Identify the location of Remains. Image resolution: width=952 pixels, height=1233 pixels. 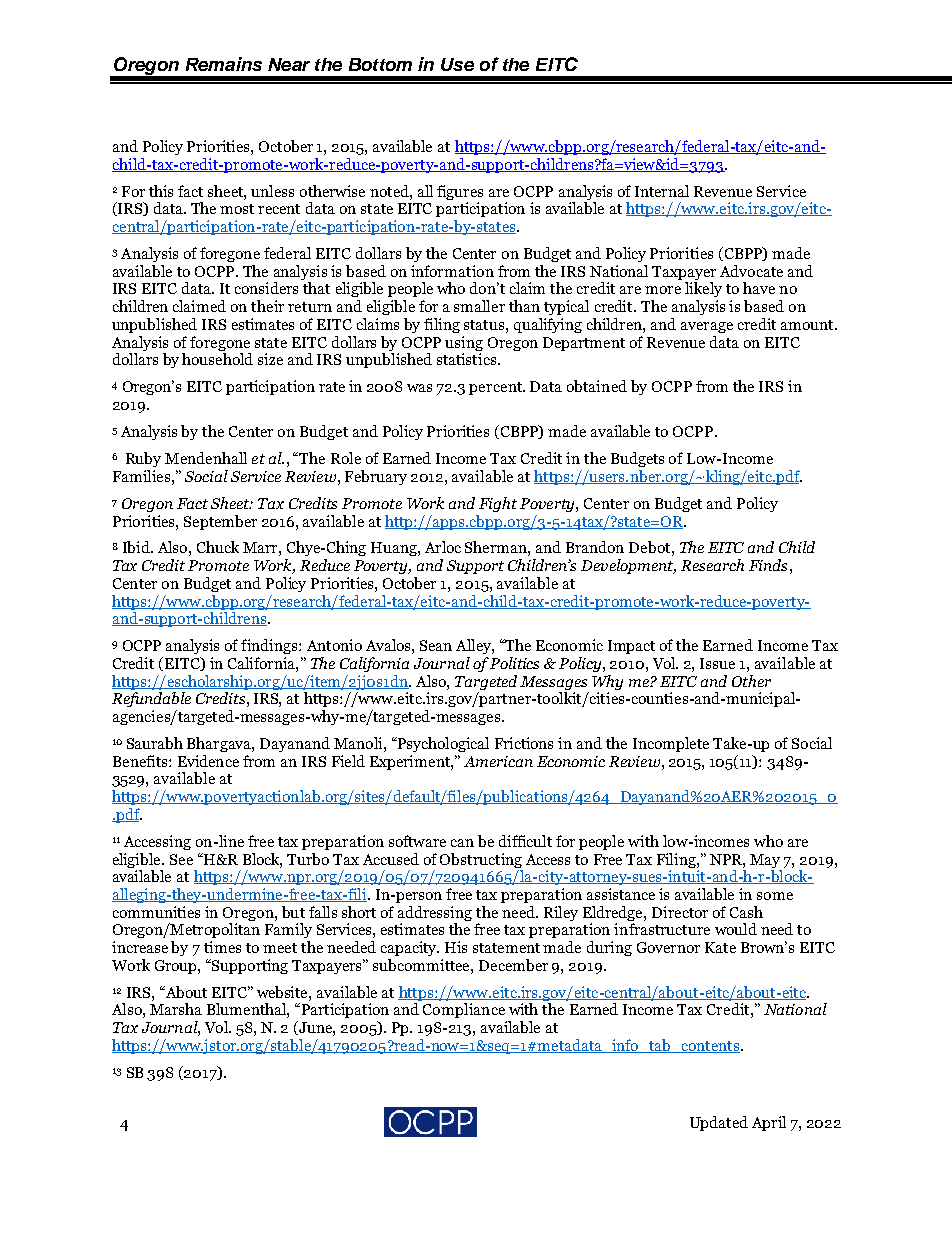
(224, 64).
